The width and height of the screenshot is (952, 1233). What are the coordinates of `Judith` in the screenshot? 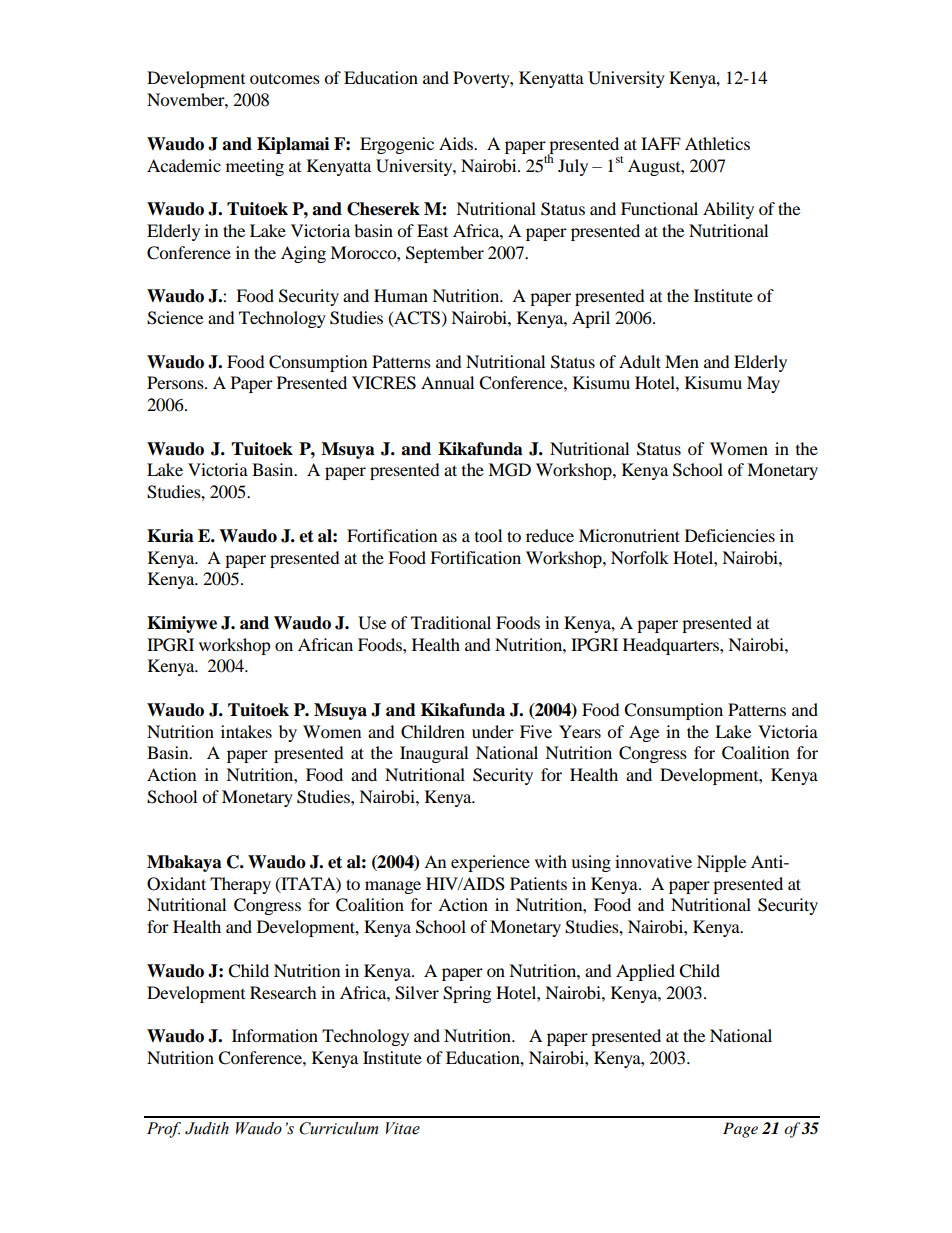 It's located at (207, 1128).
